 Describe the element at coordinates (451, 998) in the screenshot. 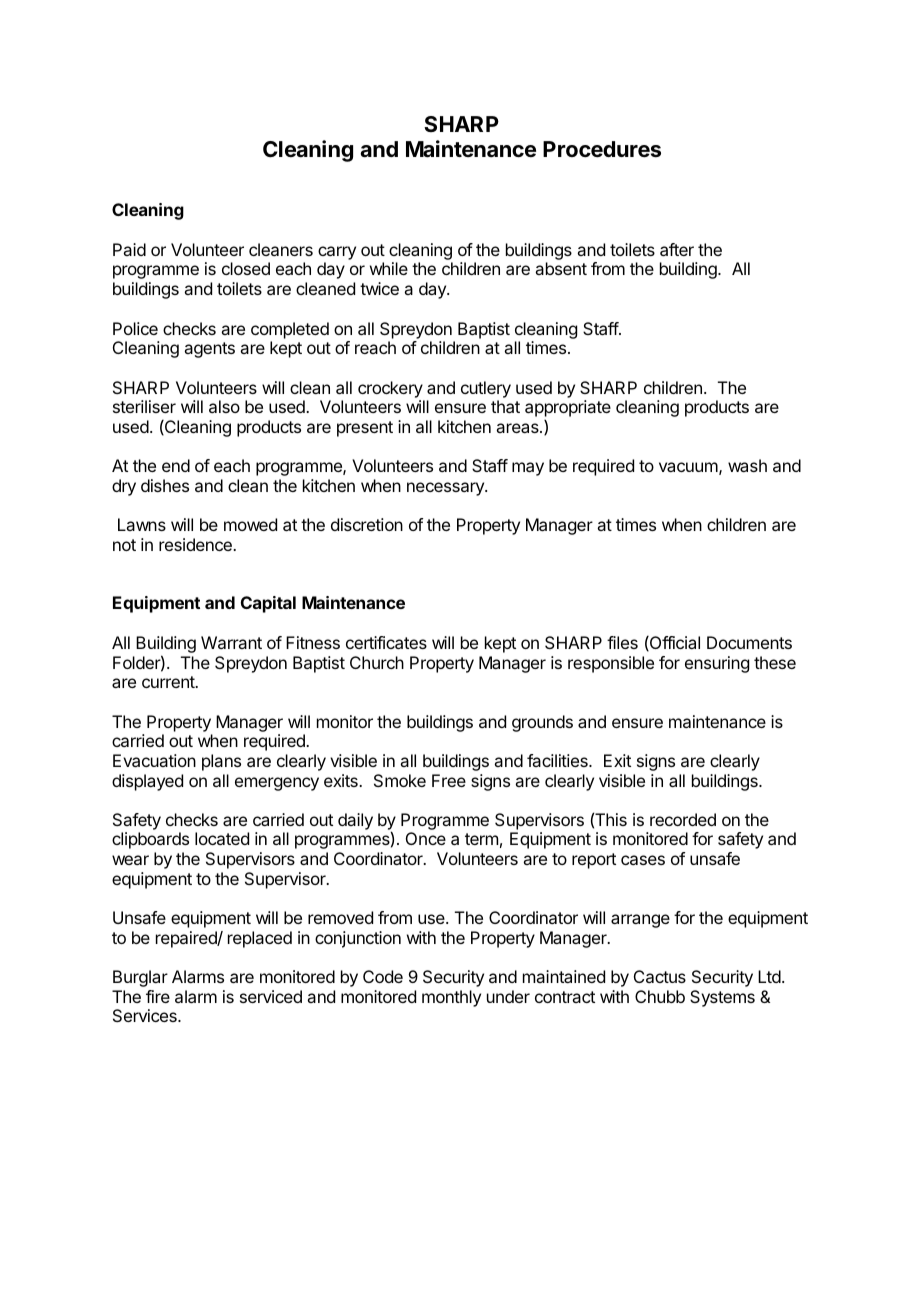

I see `monthly` at that location.
